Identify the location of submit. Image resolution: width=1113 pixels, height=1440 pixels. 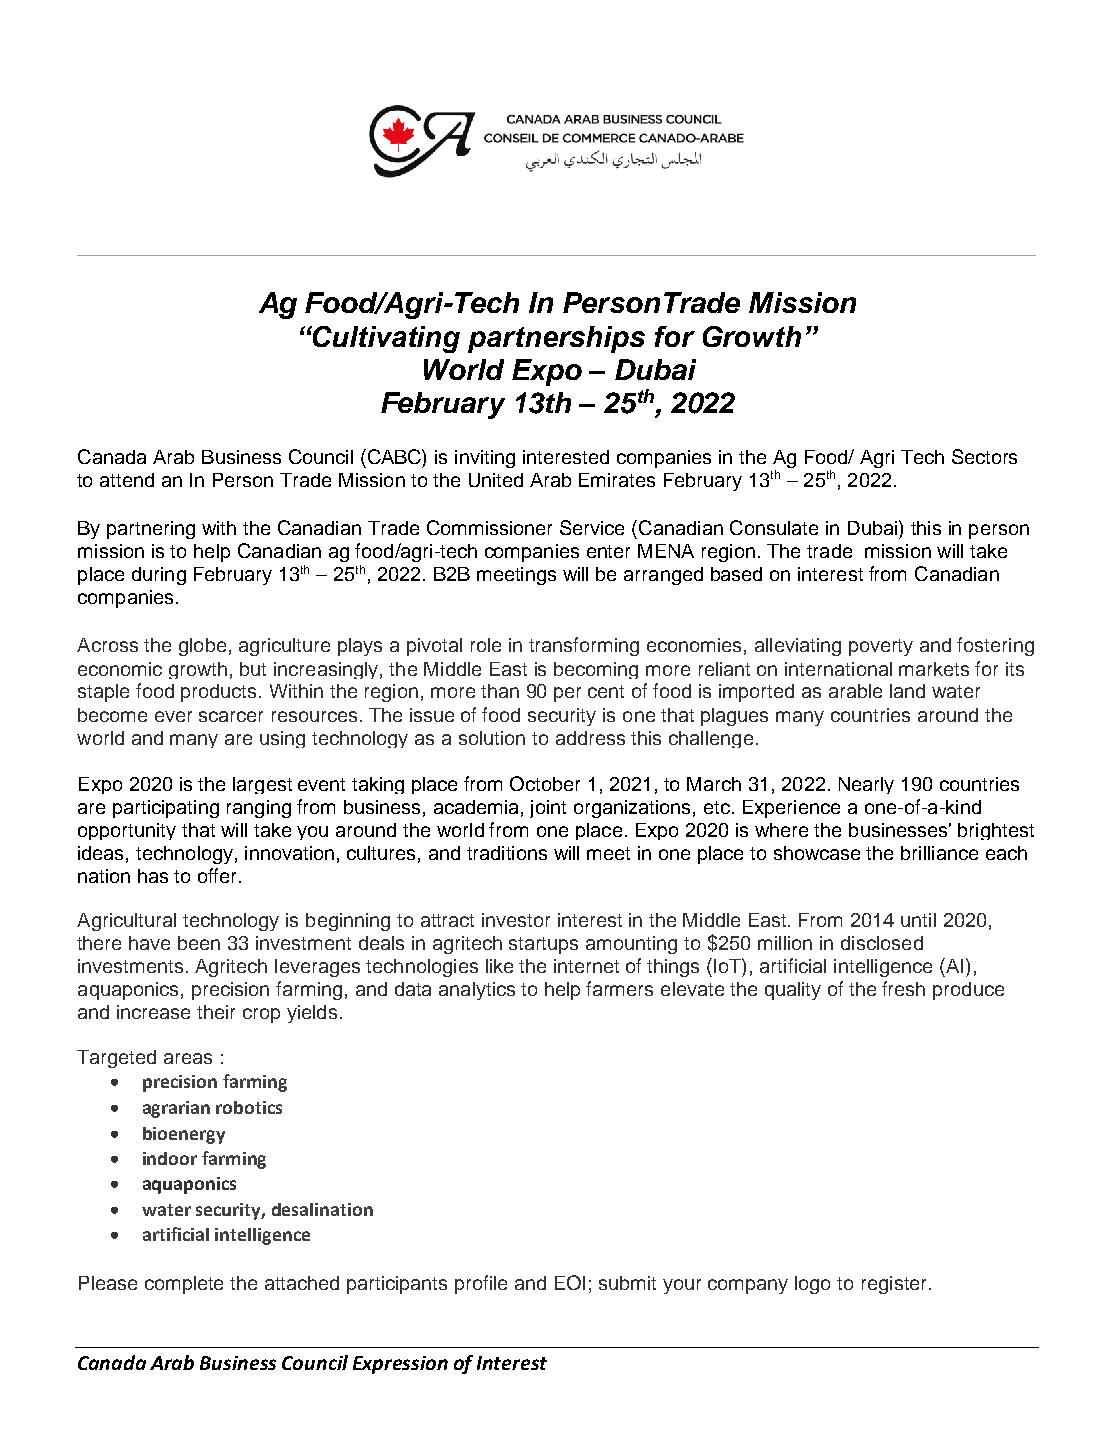
(627, 1283).
